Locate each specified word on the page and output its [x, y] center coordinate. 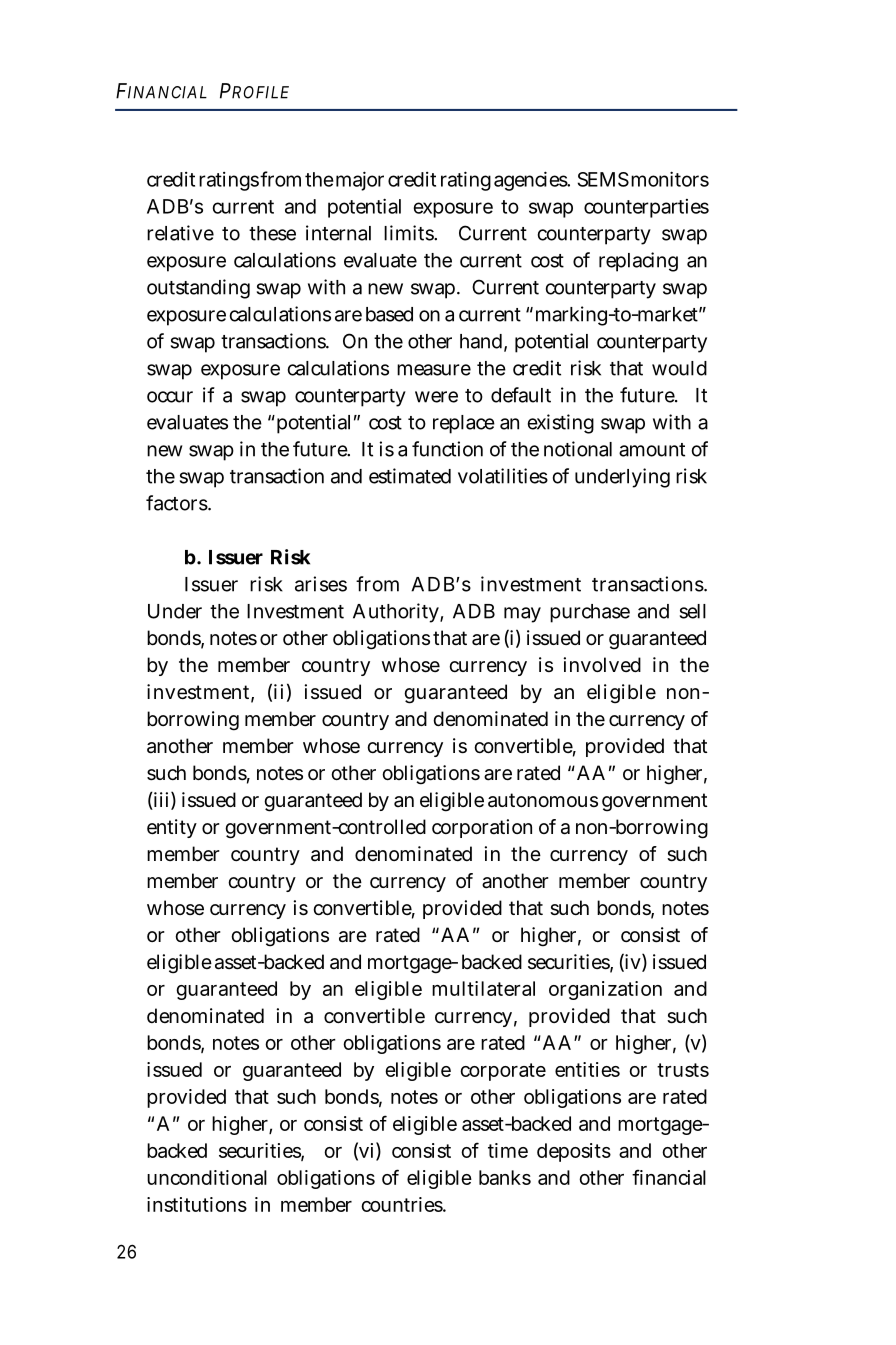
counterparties [646, 208]
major [358, 181]
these [272, 233]
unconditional [207, 1177]
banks [505, 1177]
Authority [396, 613]
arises [321, 584]
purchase [590, 613]
